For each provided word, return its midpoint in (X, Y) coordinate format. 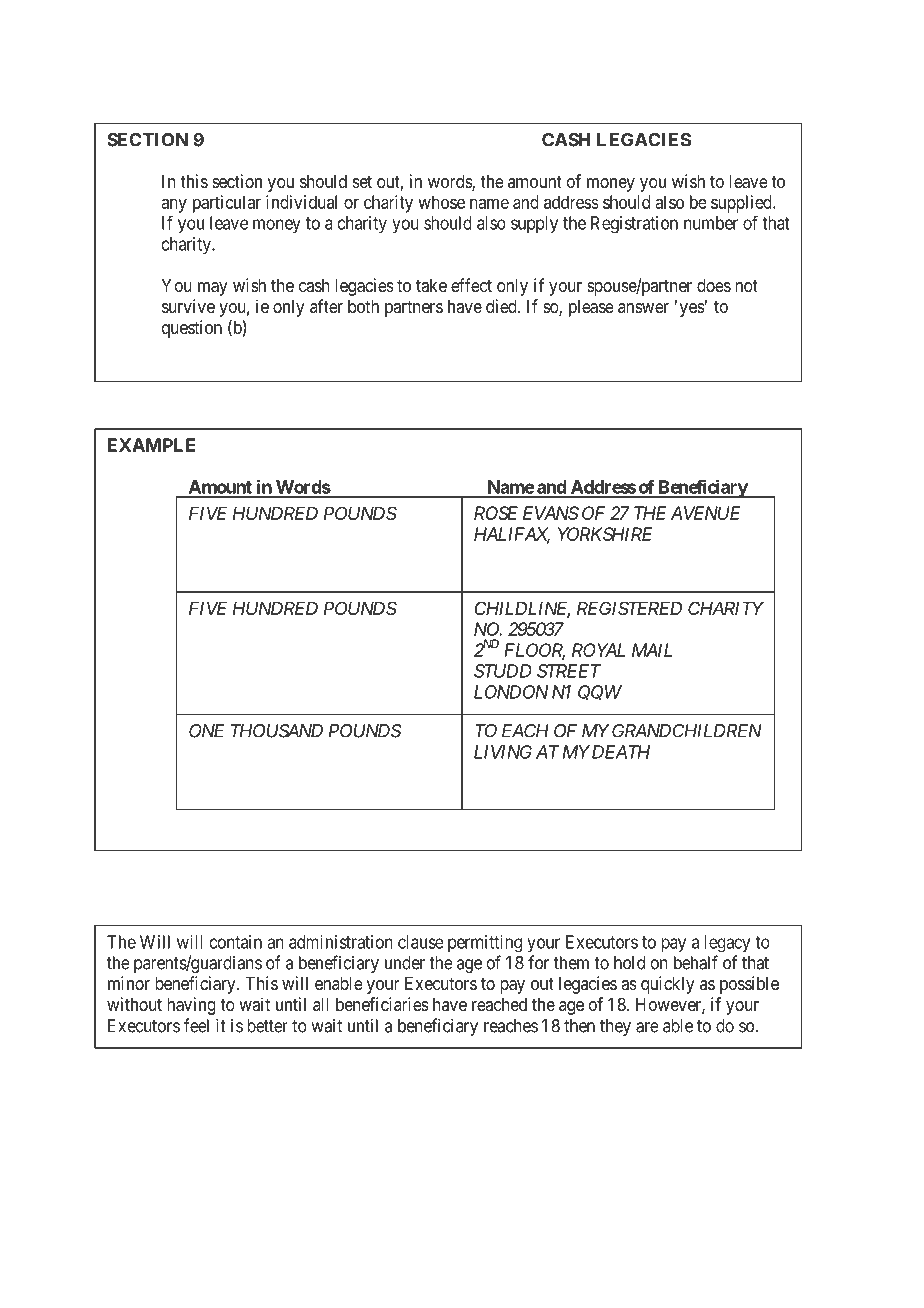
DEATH (619, 752)
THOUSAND (277, 731)
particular (227, 204)
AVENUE (705, 513)
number (711, 223)
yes (692, 310)
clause (421, 942)
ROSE (496, 513)
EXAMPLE (152, 445)
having (191, 1006)
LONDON (511, 692)
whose (441, 202)
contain (236, 942)
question (192, 329)
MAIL (652, 650)
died (502, 306)
